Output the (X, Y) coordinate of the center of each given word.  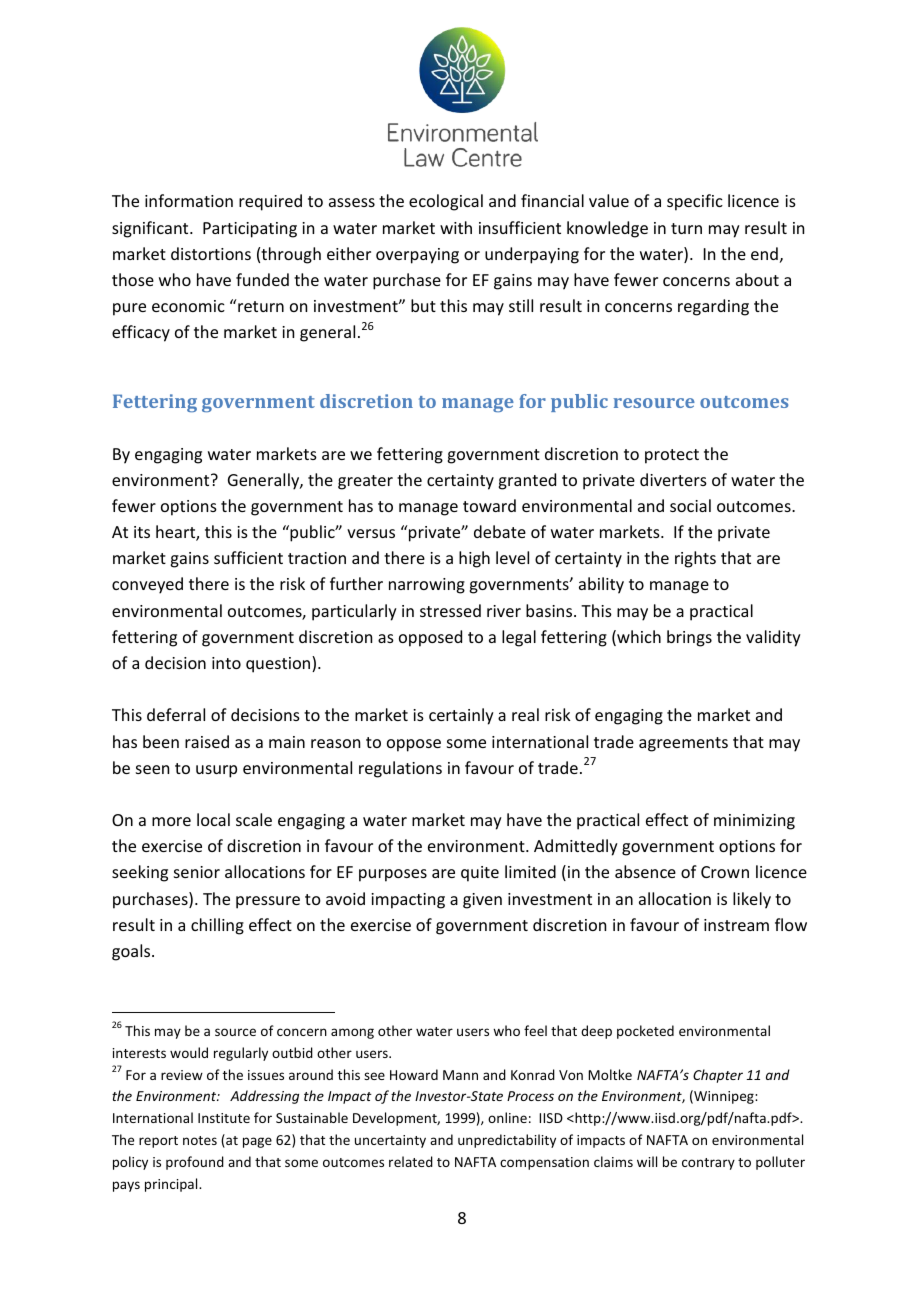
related (411, 1161)
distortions (211, 253)
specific (695, 202)
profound (195, 1163)
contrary (708, 1164)
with (456, 227)
